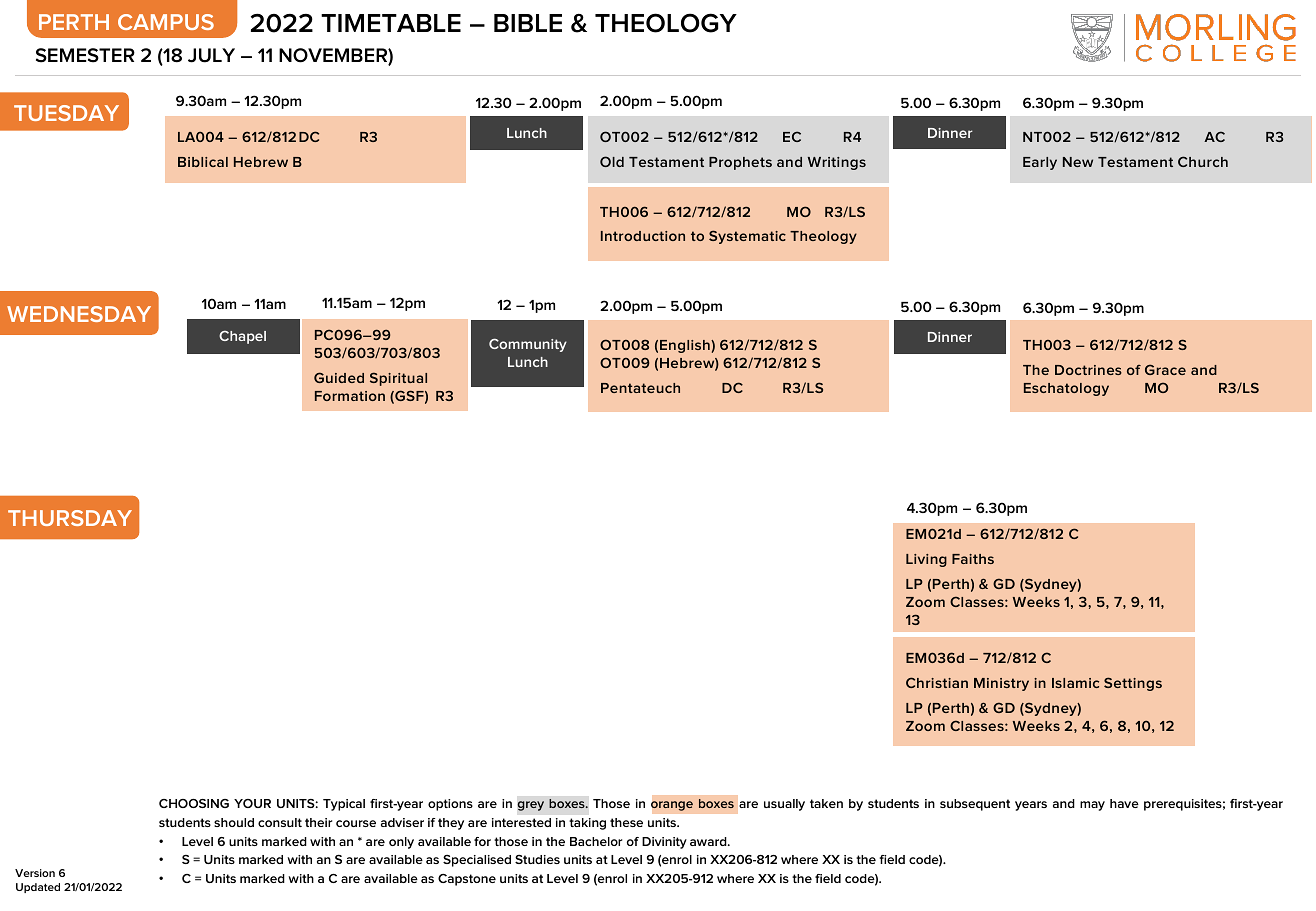 This screenshot has height=911, width=1316. I want to click on BIBLE, so click(528, 23).
